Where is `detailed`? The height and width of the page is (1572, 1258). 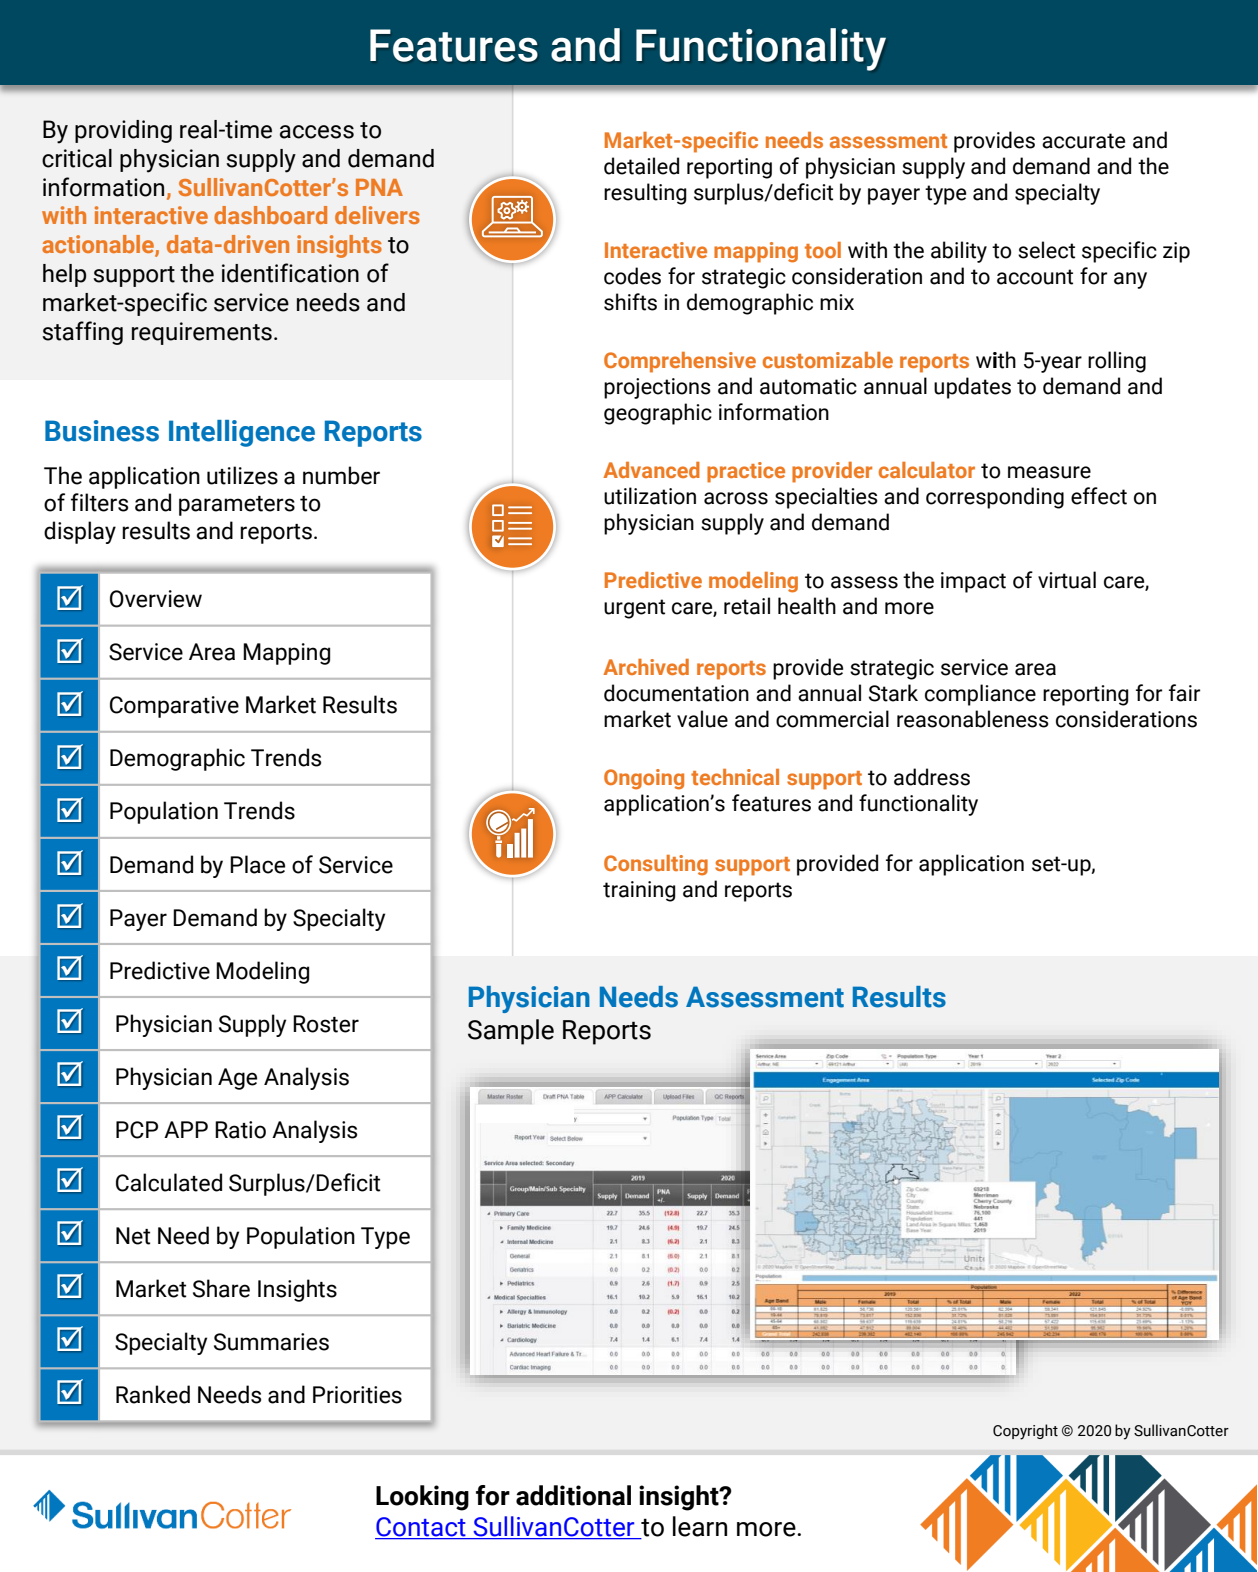
detailed is located at coordinates (641, 166).
